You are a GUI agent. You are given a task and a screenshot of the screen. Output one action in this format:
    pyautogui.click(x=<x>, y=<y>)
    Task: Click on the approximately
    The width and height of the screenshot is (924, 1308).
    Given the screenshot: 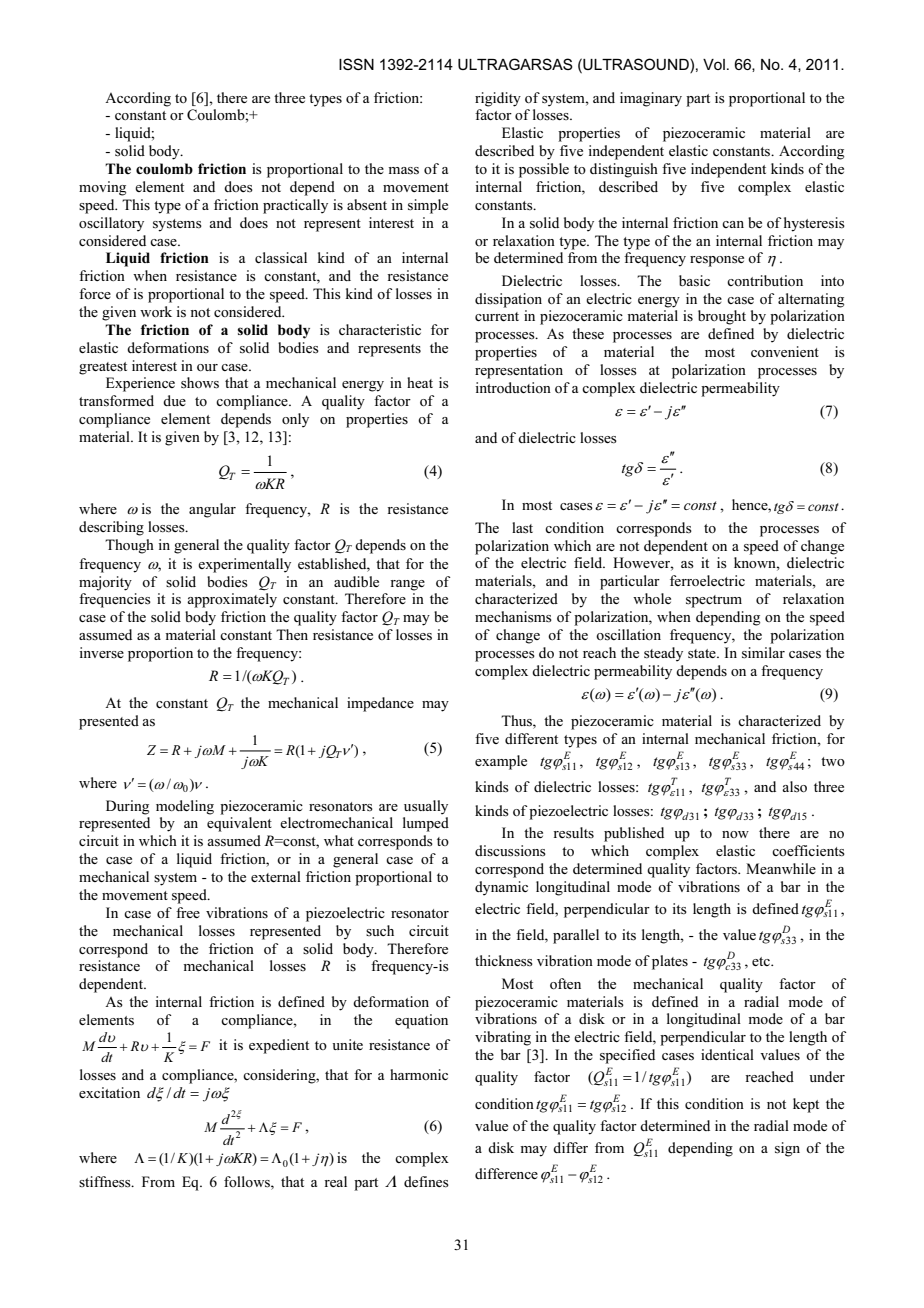 What is the action you would take?
    pyautogui.click(x=232, y=600)
